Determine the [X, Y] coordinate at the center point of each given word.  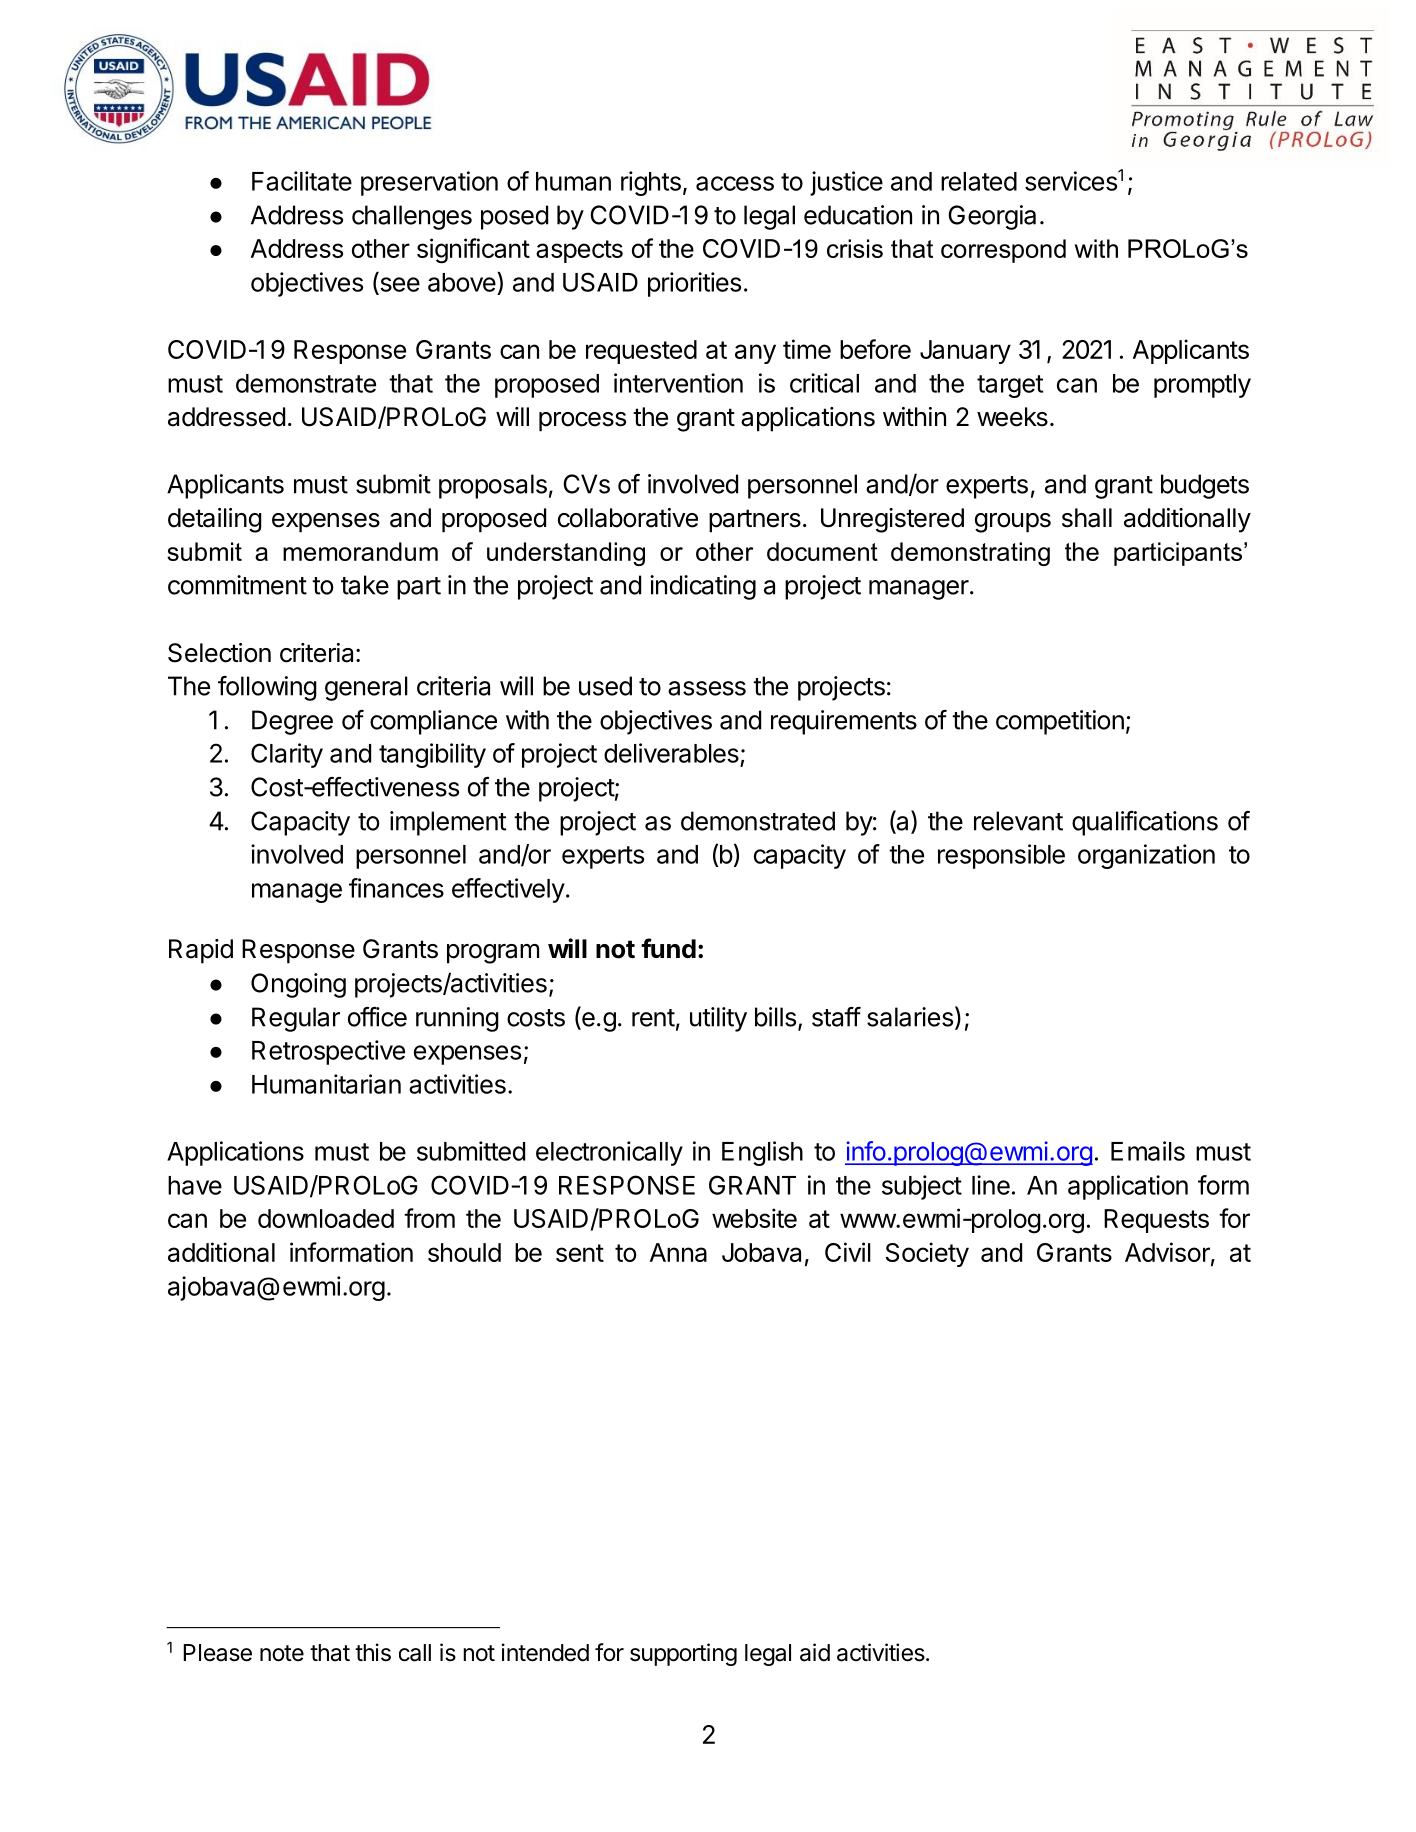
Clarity [287, 755]
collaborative [628, 518]
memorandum [360, 551]
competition [1060, 722]
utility [718, 1019]
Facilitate [302, 181]
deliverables [671, 753]
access [735, 183]
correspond [1003, 251]
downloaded [326, 1218]
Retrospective [328, 1052]
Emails [1148, 1151]
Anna [678, 1252]
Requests [1156, 1221]
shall [1087, 518]
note [282, 1653]
